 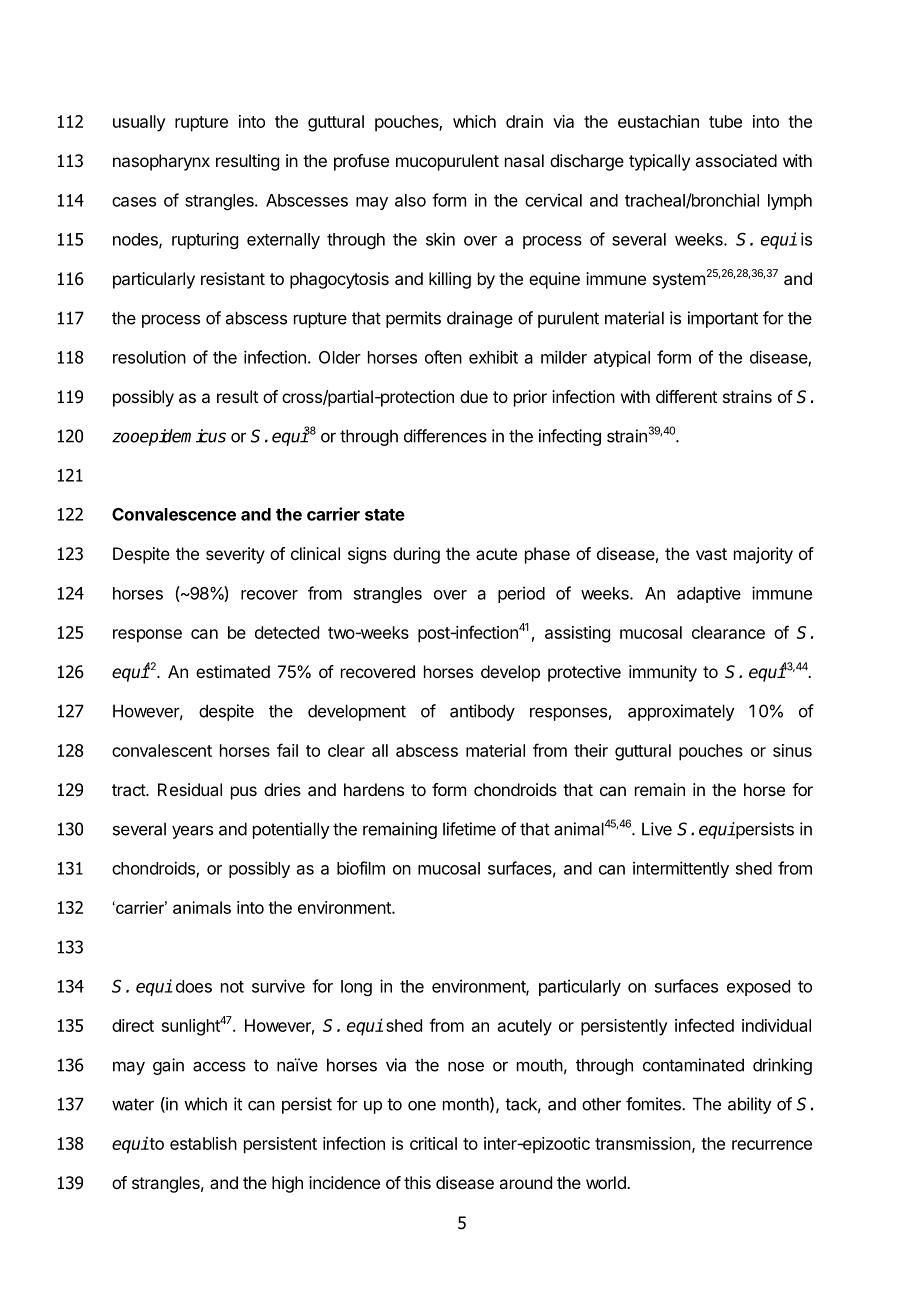 What do you see at coordinates (686, 396) in the screenshot?
I see `different` at bounding box center [686, 396].
